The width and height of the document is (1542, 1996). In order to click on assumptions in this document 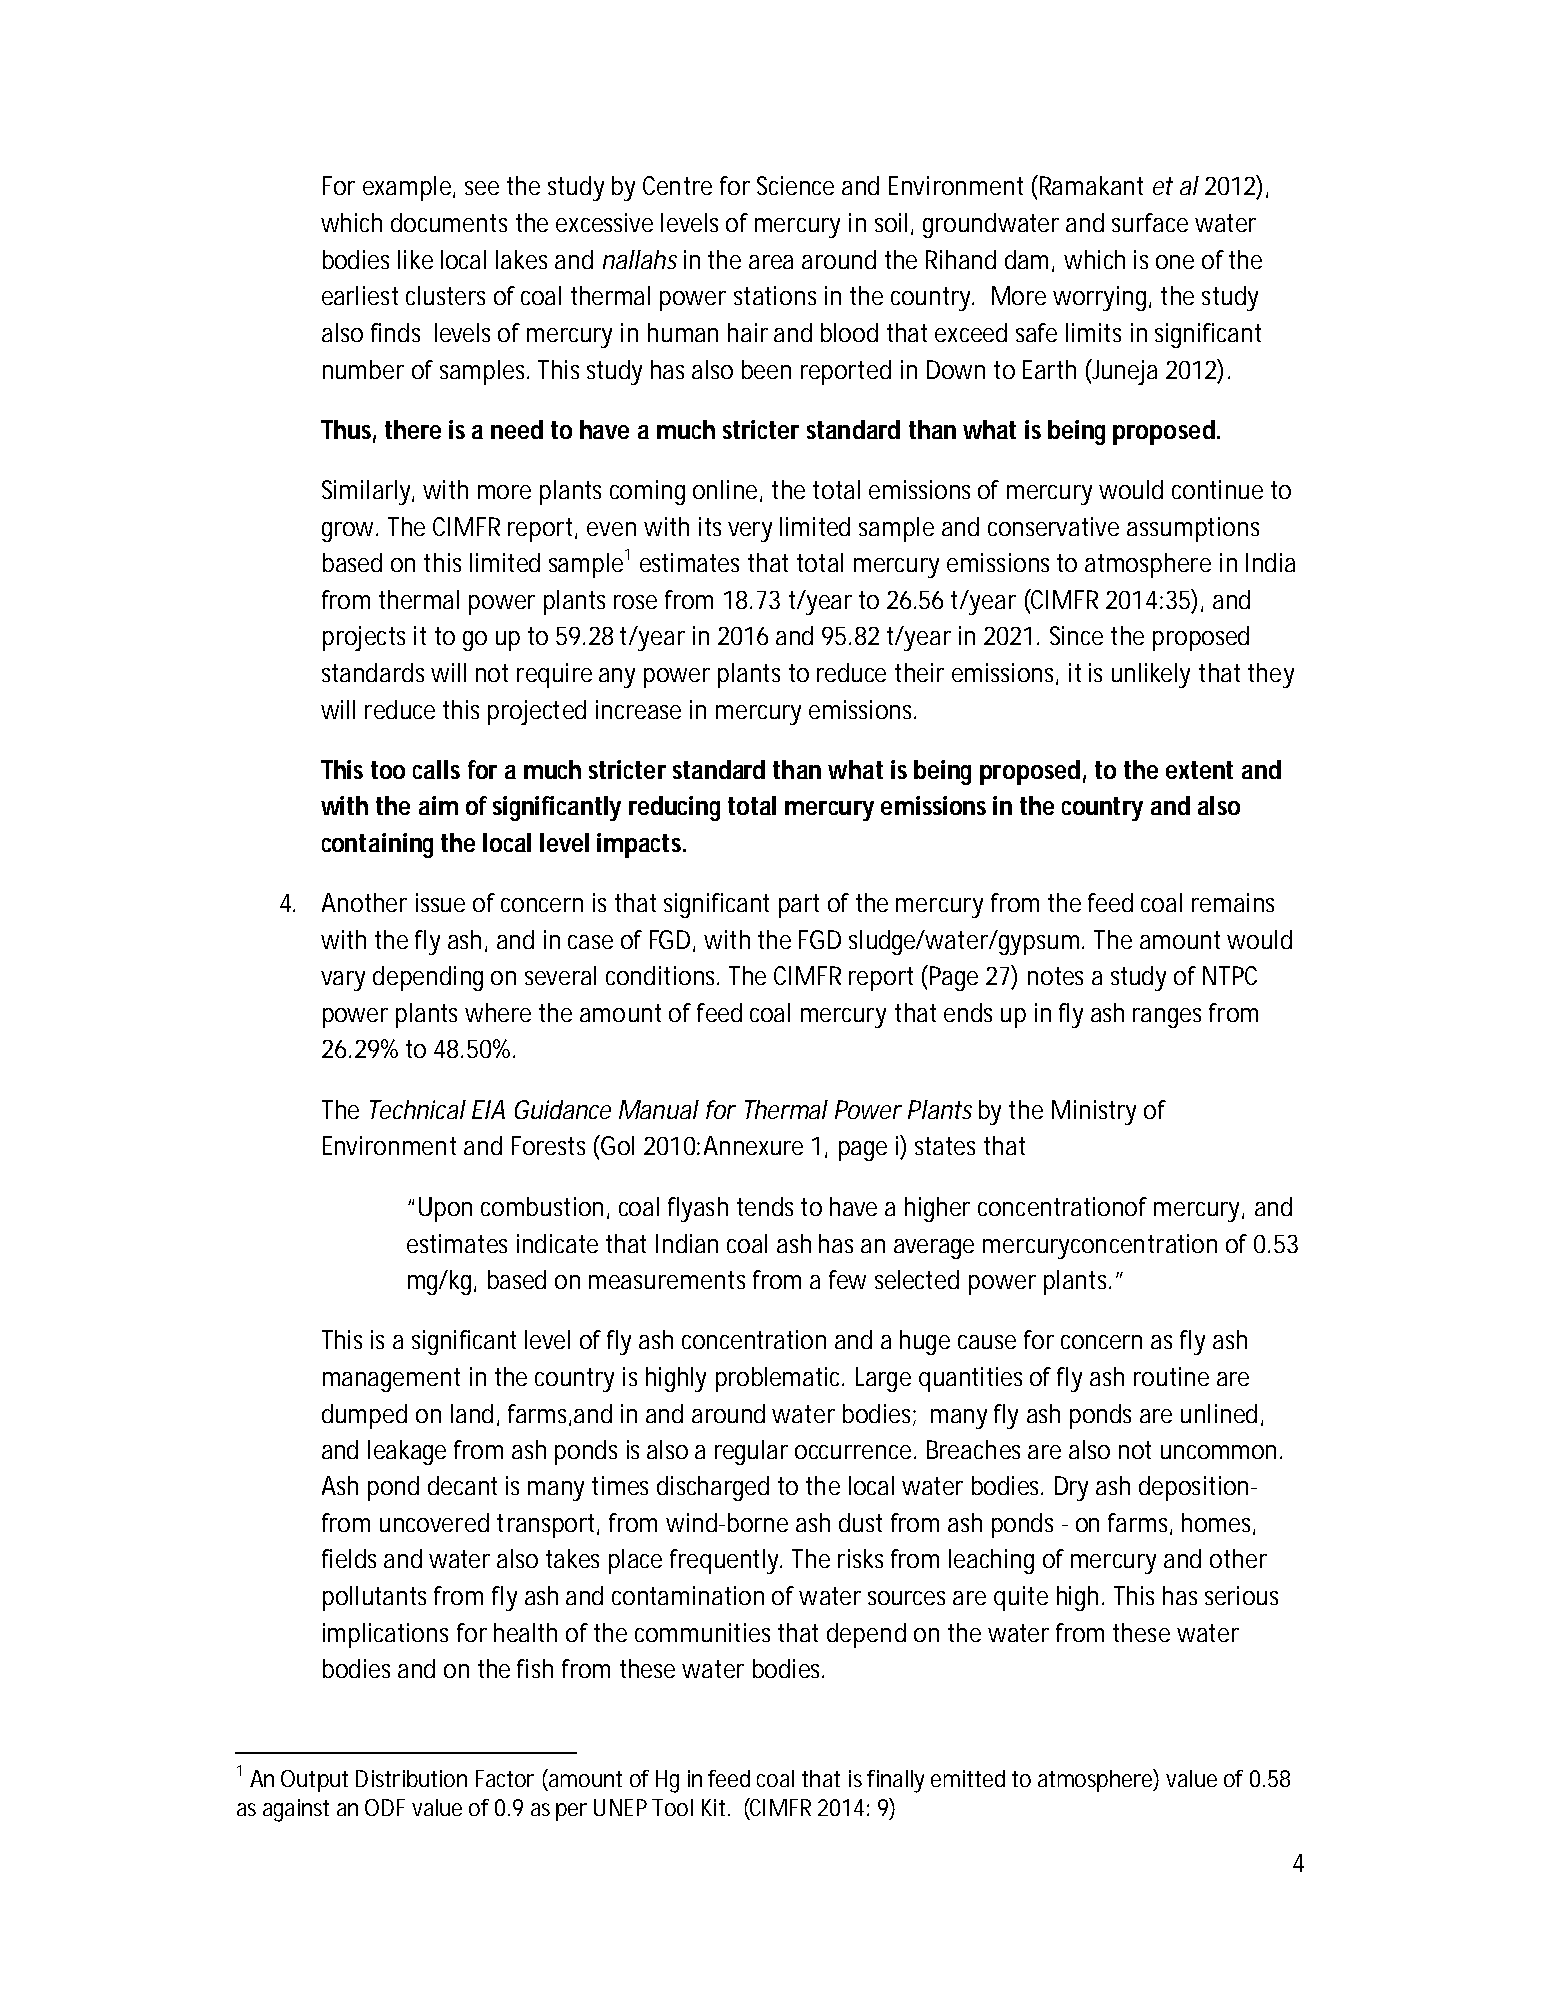, I will do `click(1193, 529)`.
